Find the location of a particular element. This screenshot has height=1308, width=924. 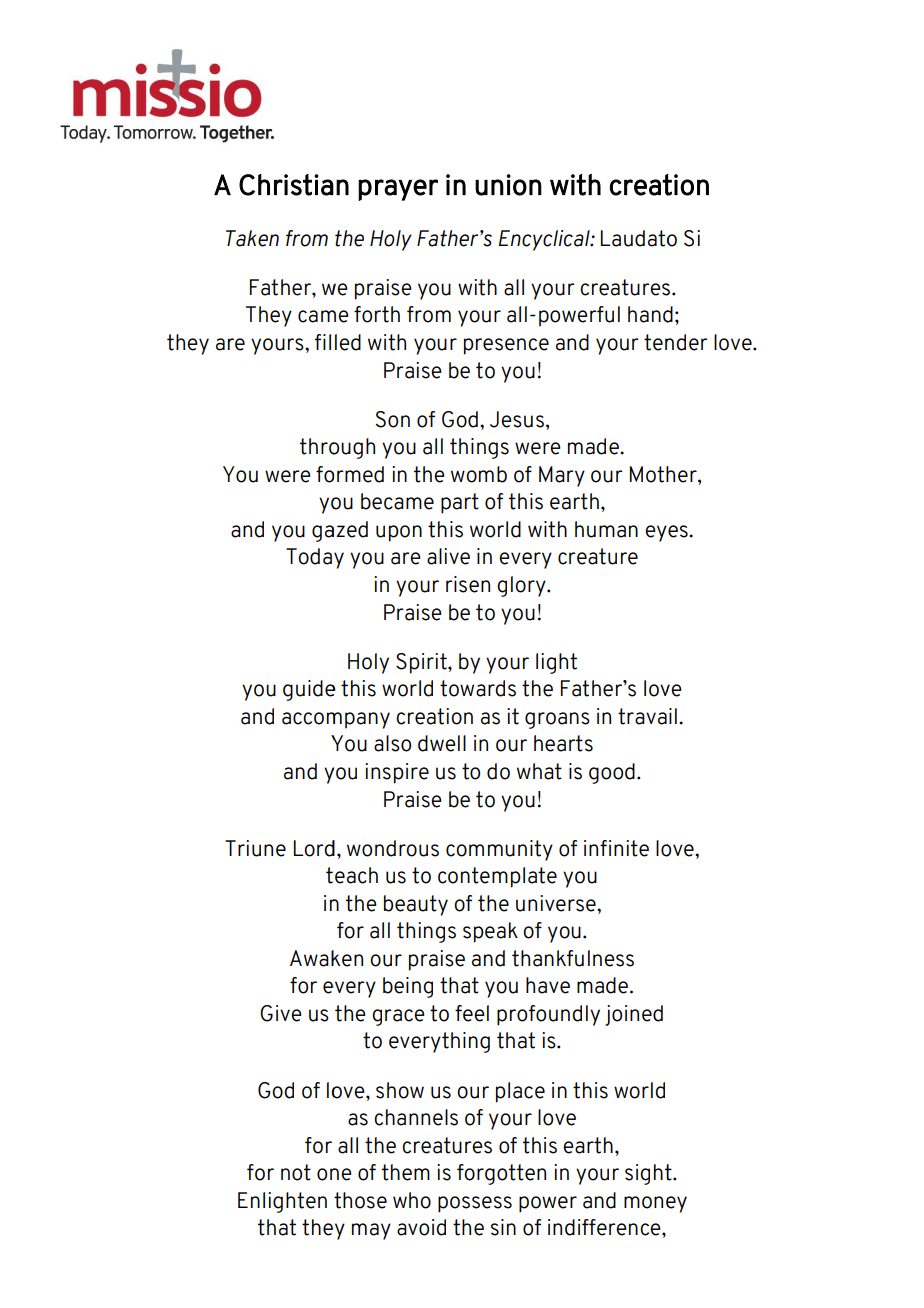

Spirit is located at coordinates (422, 663).
